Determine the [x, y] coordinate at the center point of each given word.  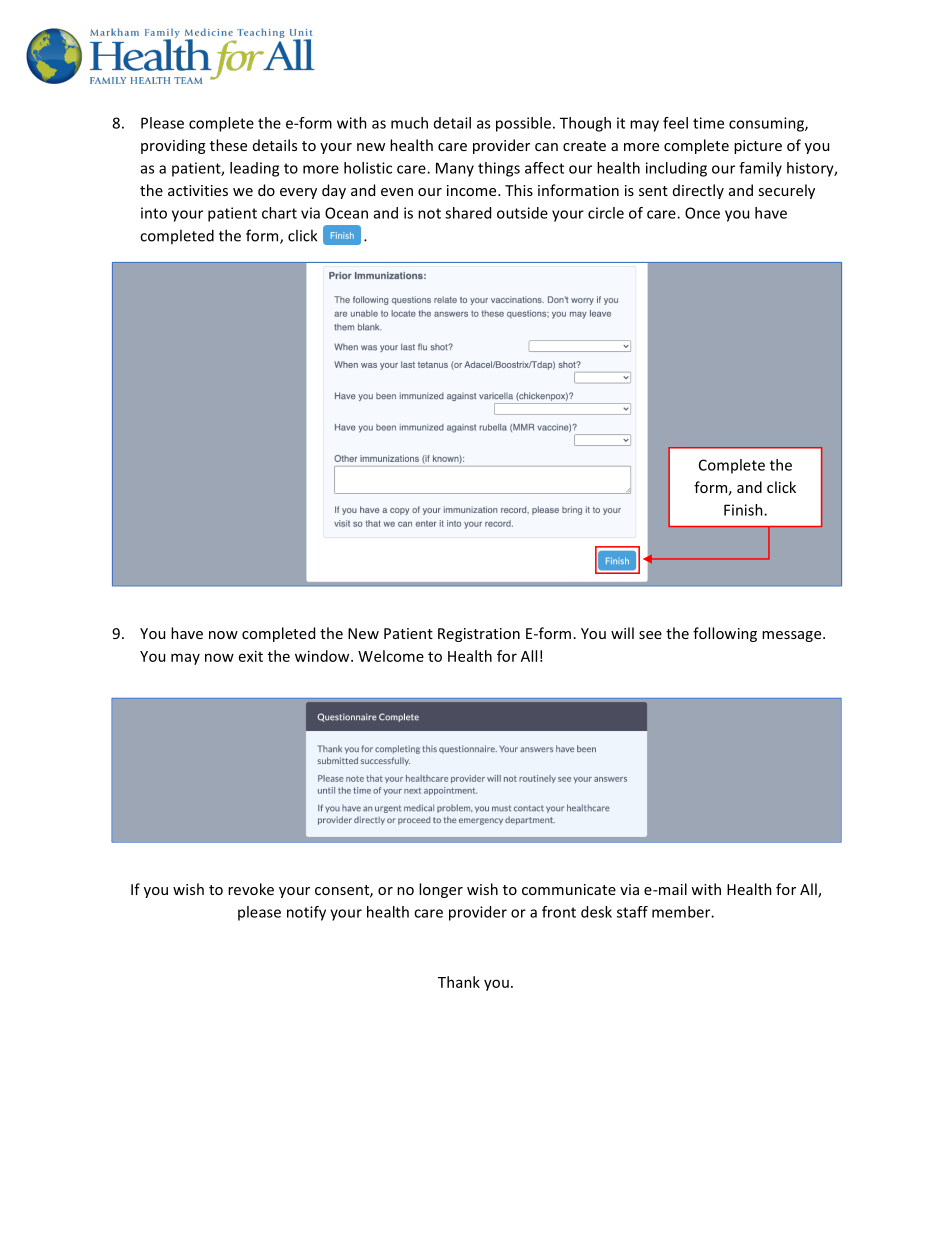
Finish [744, 510]
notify [306, 913]
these [228, 145]
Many [455, 169]
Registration [479, 635]
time [708, 123]
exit [251, 656]
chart [279, 213]
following [725, 634]
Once [702, 213]
